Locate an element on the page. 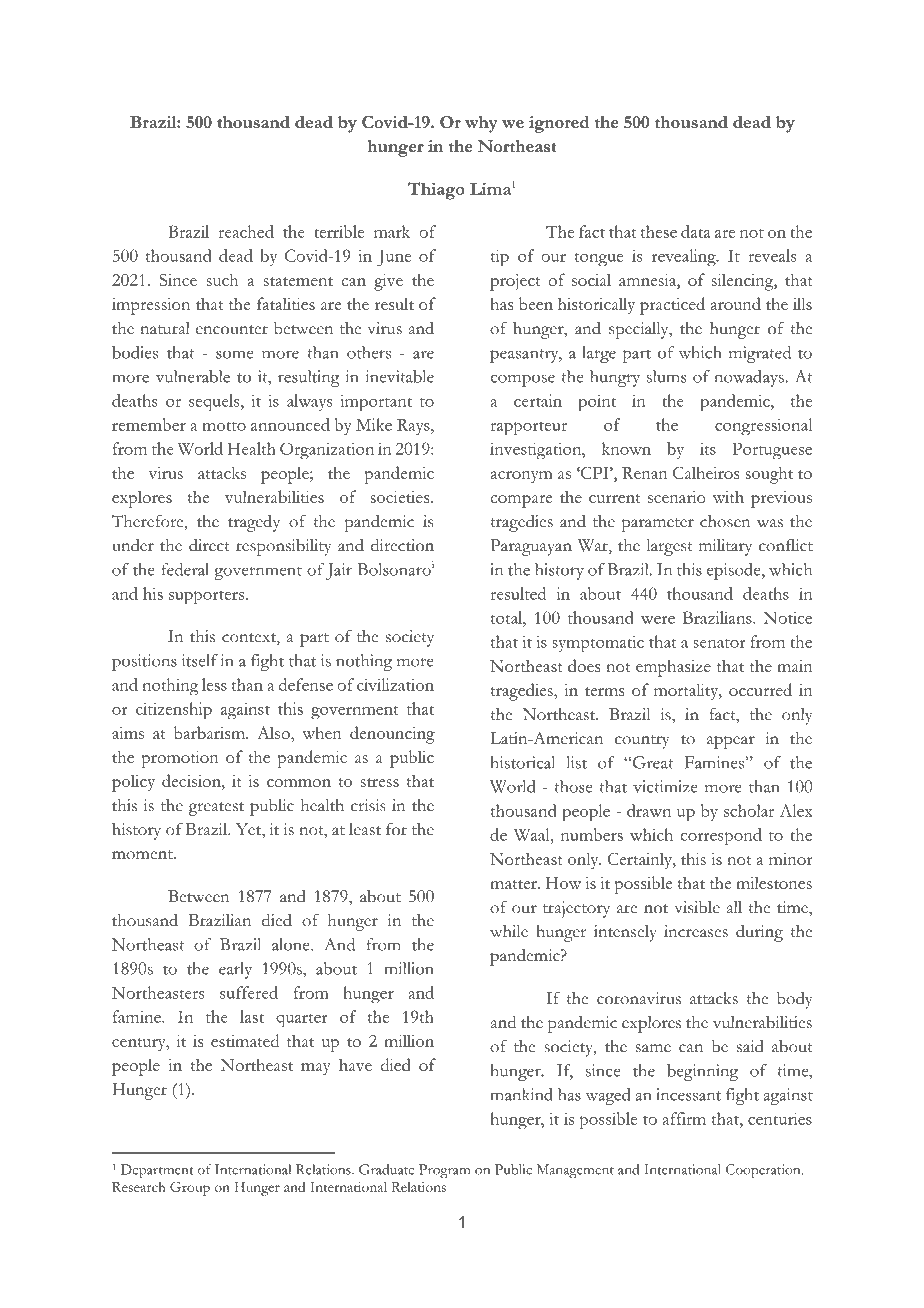 The height and width of the image is (1308, 924). BULLETIN is located at coordinates (267, 64).
